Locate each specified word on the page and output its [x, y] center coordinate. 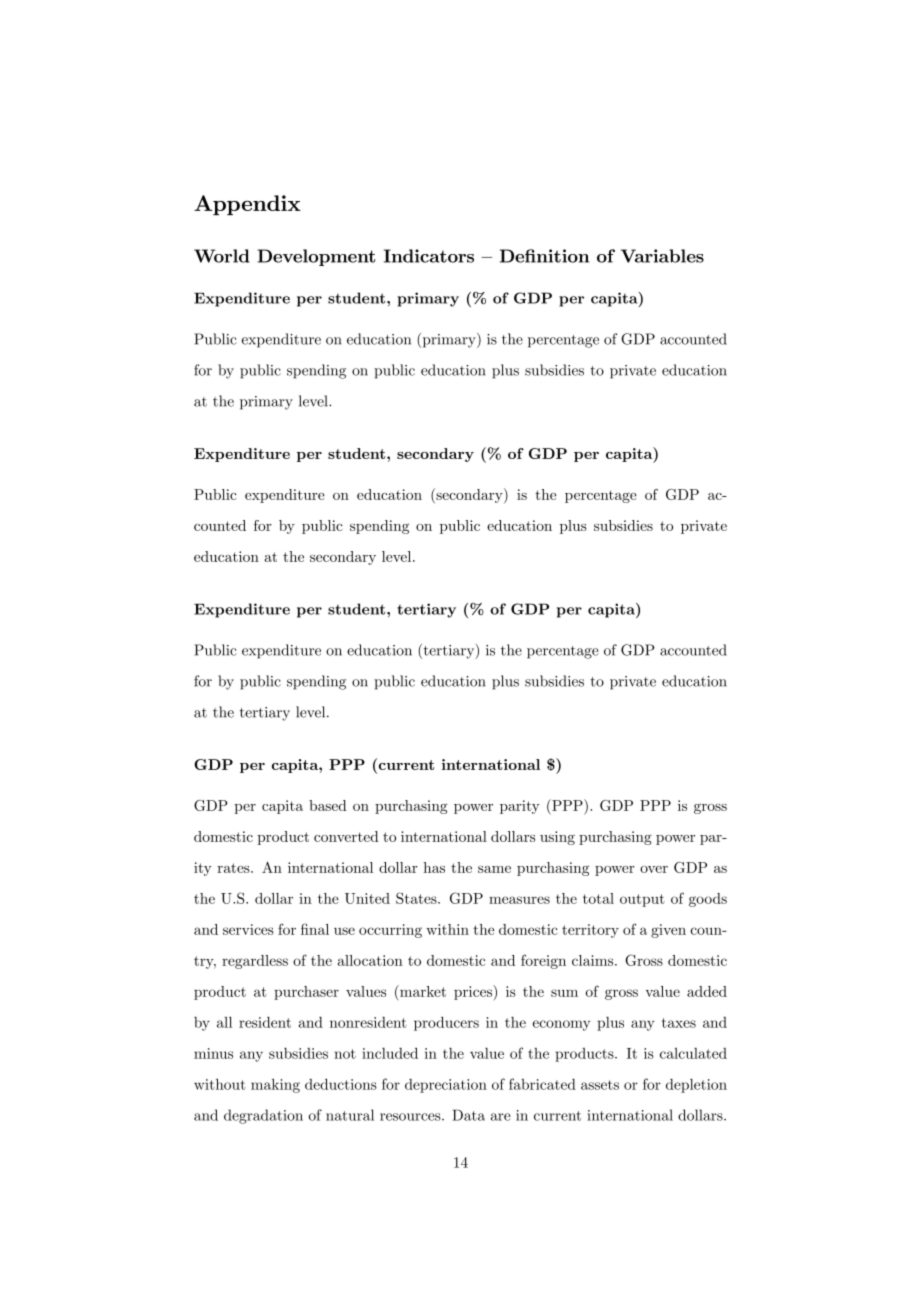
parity [520, 807]
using [557, 838]
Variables [662, 256]
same [494, 869]
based [327, 805]
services [248, 929]
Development [316, 257]
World [222, 256]
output [642, 900]
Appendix [247, 205]
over [654, 869]
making [275, 1086]
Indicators [429, 256]
